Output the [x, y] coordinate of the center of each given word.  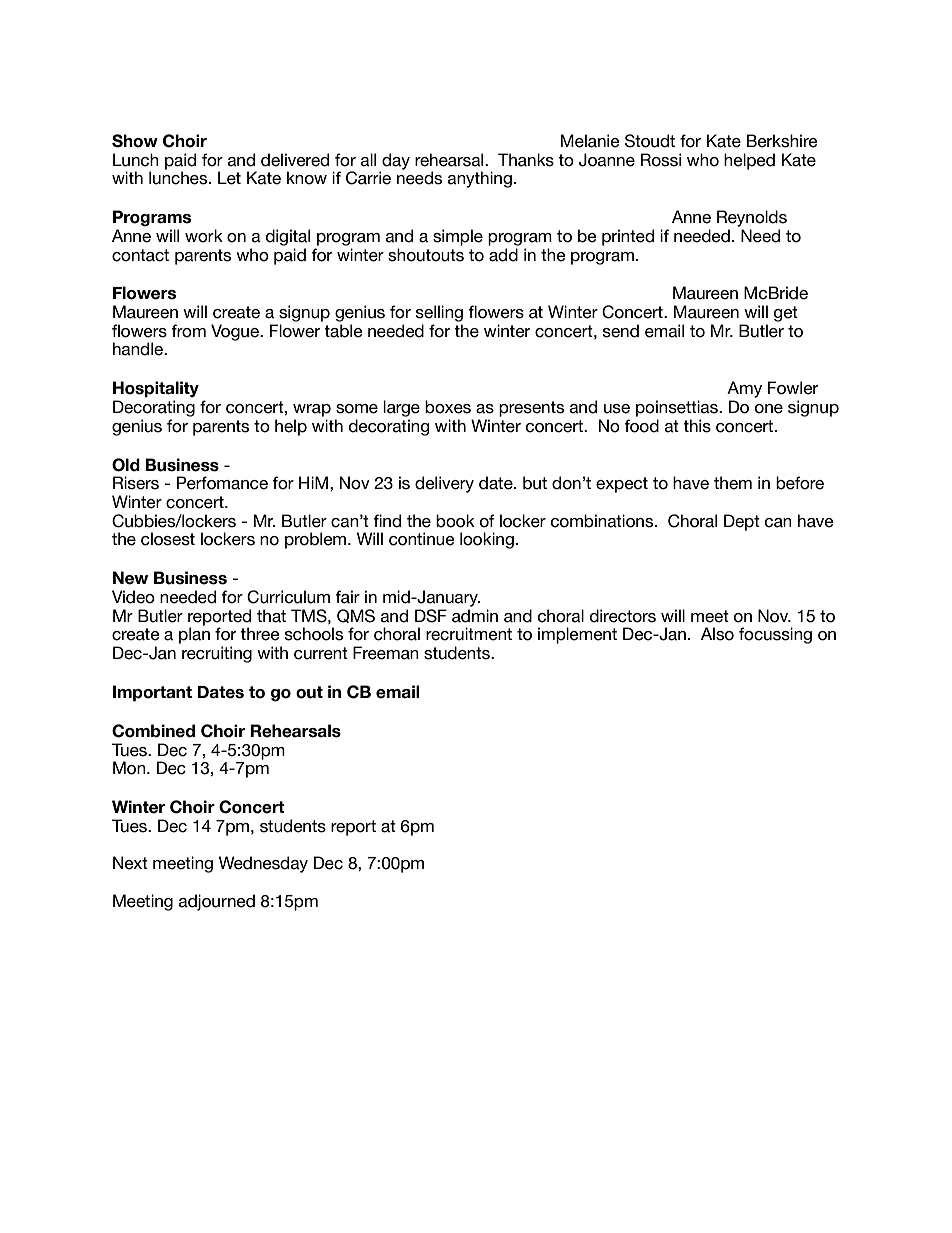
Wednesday [263, 864]
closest [168, 539]
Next [130, 863]
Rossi [661, 160]
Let [229, 178]
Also [717, 634]
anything [480, 179]
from [188, 331]
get [786, 314]
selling [439, 313]
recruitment [469, 634]
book [455, 521]
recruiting [217, 654]
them [733, 483]
